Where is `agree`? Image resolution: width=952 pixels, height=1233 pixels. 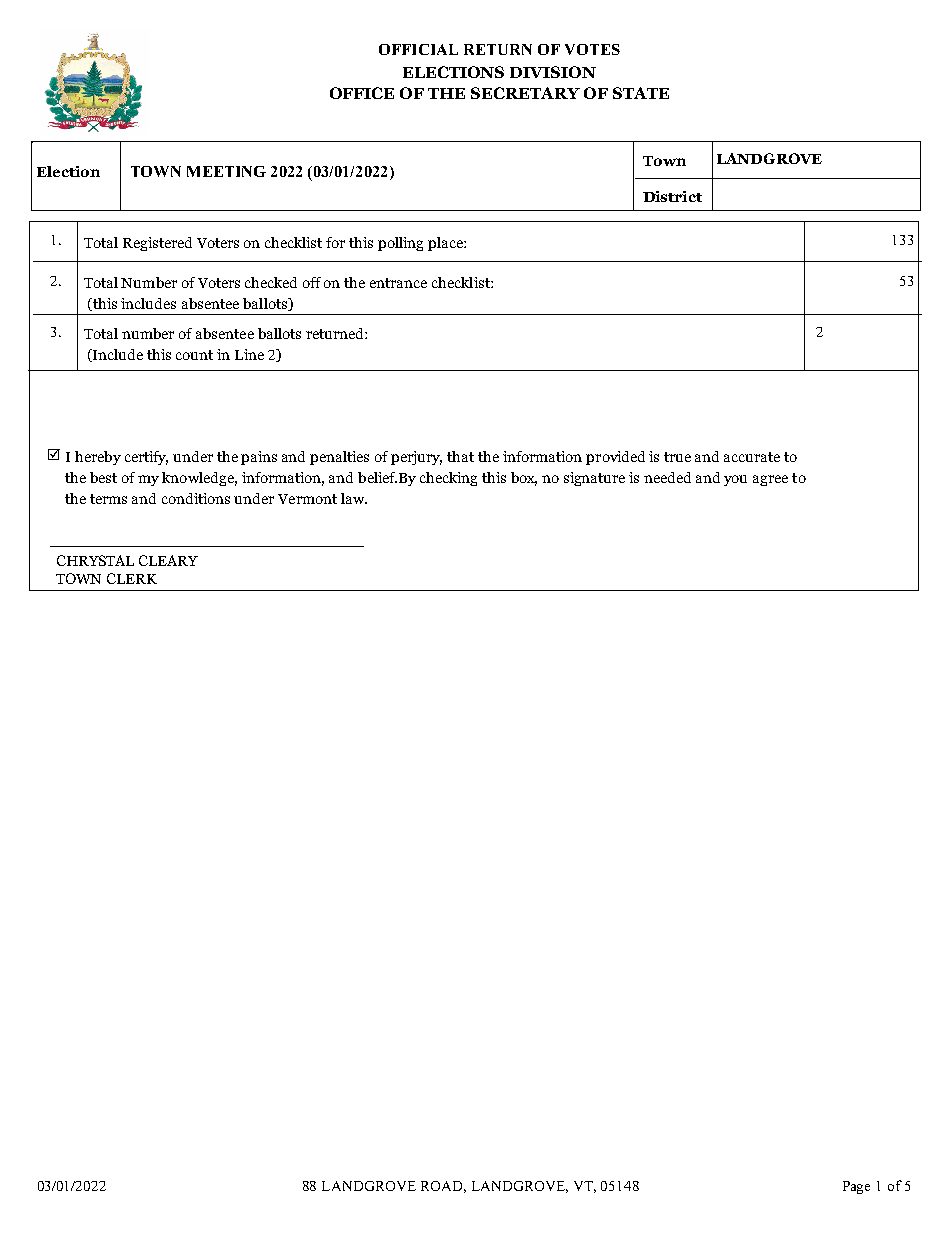 agree is located at coordinates (770, 480).
